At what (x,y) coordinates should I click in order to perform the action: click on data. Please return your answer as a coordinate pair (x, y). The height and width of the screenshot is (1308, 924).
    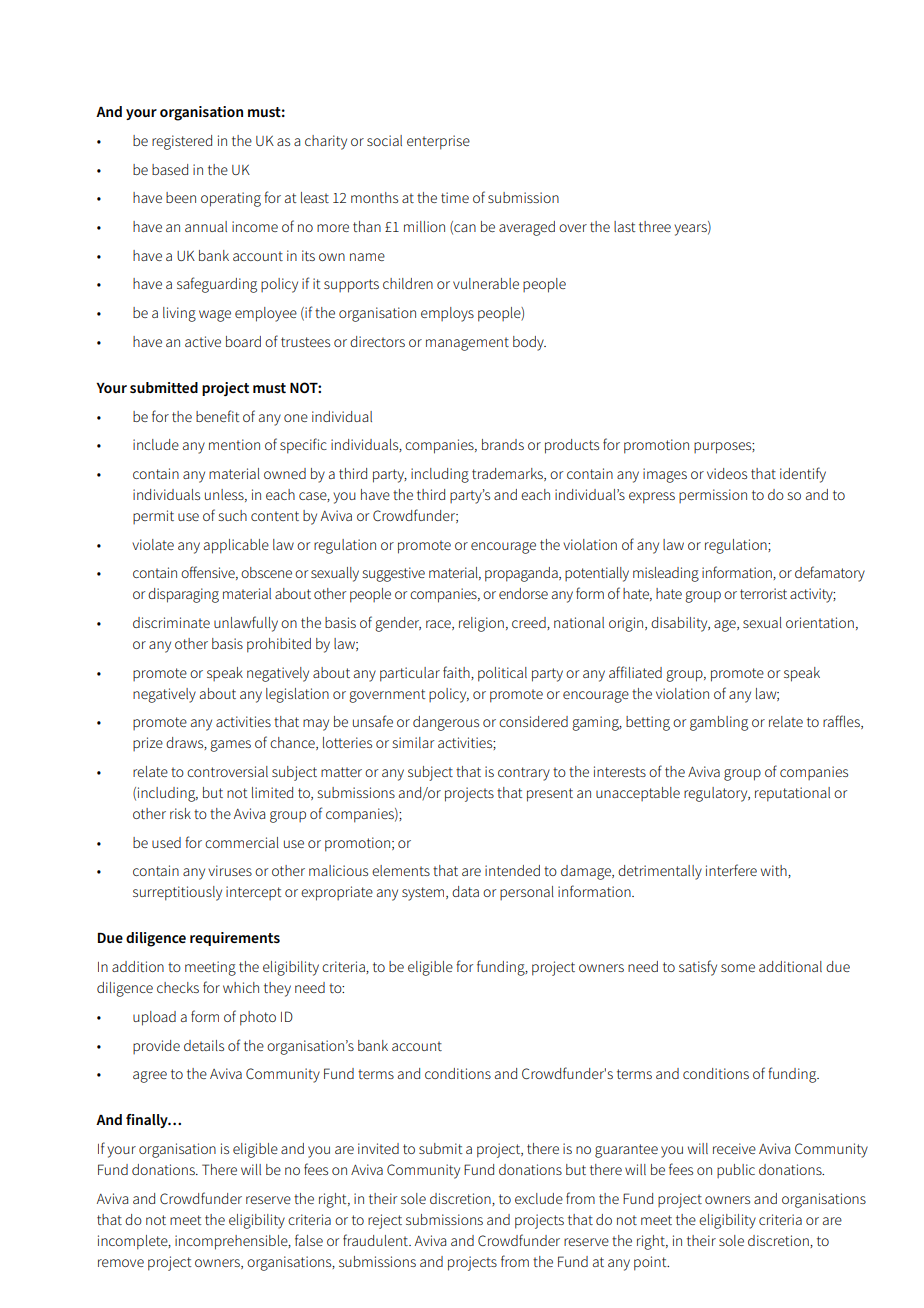
    Looking at the image, I should click on (465, 891).
